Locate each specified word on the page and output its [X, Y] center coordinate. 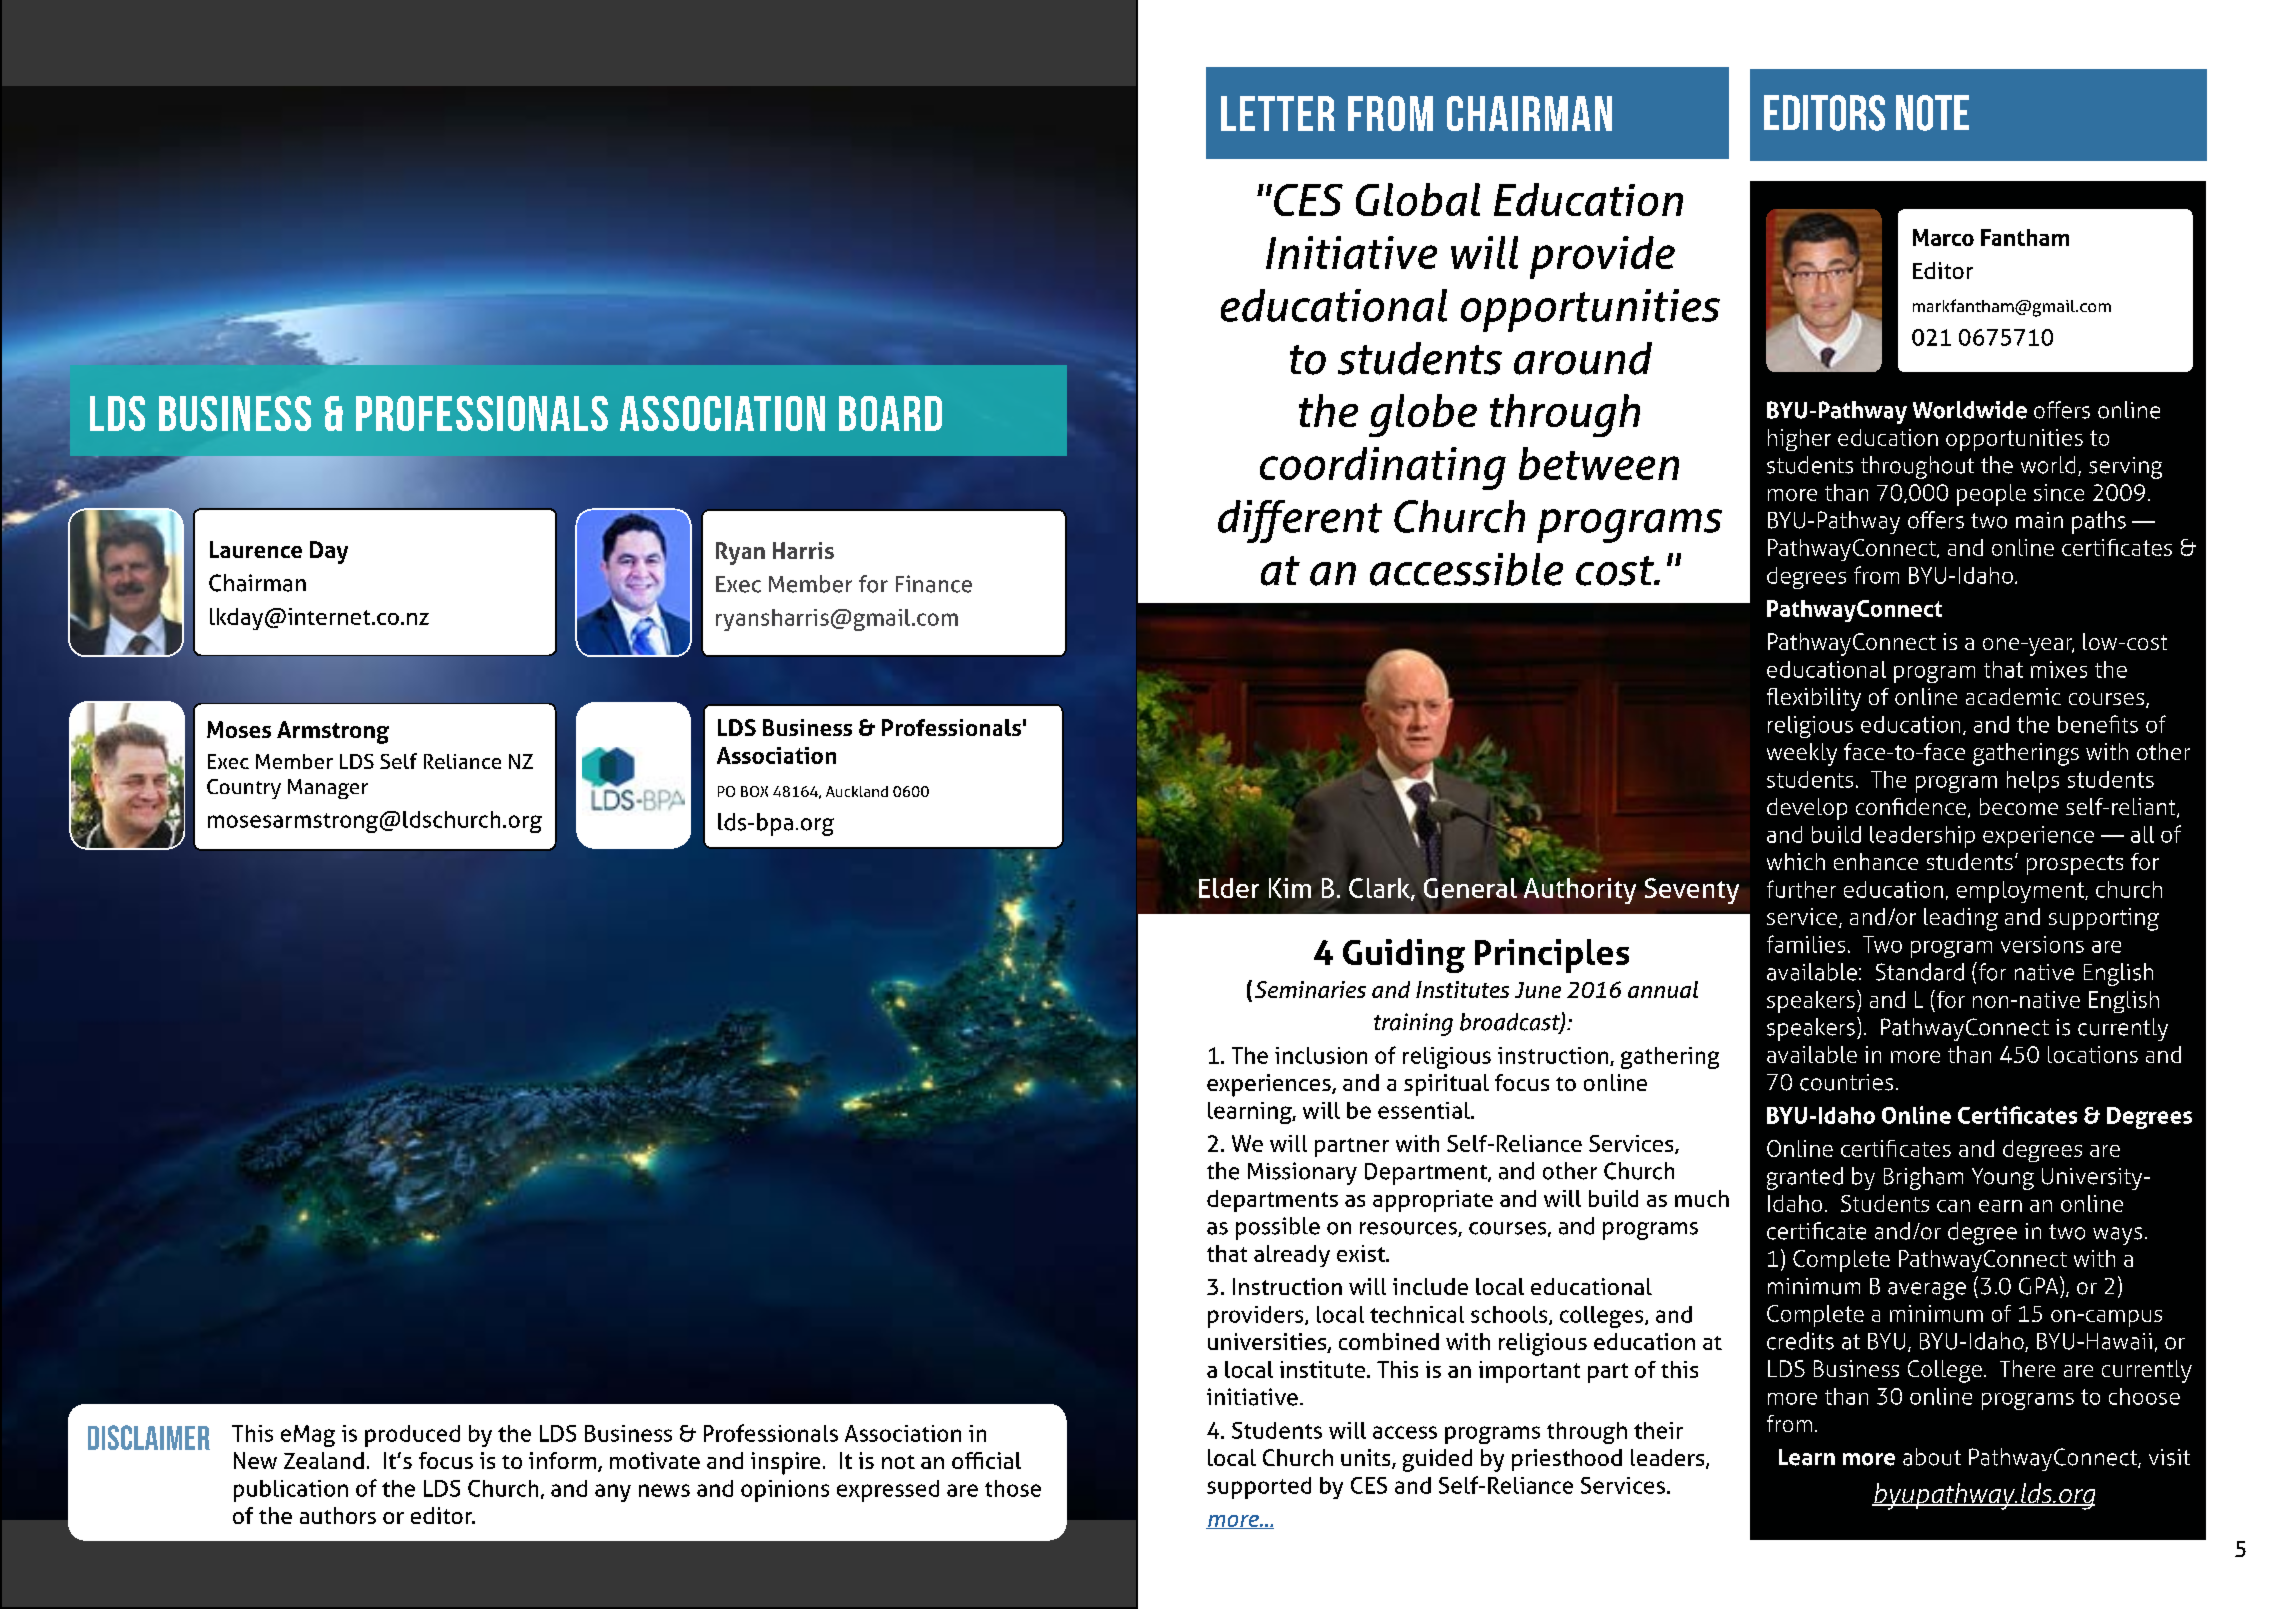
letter [1278, 113]
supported [1259, 1488]
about [1932, 1457]
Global [1418, 199]
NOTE [1932, 113]
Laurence [256, 549]
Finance [934, 584]
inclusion [1321, 1055]
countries [1846, 1082]
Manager [328, 789]
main [2039, 520]
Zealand [324, 1460]
